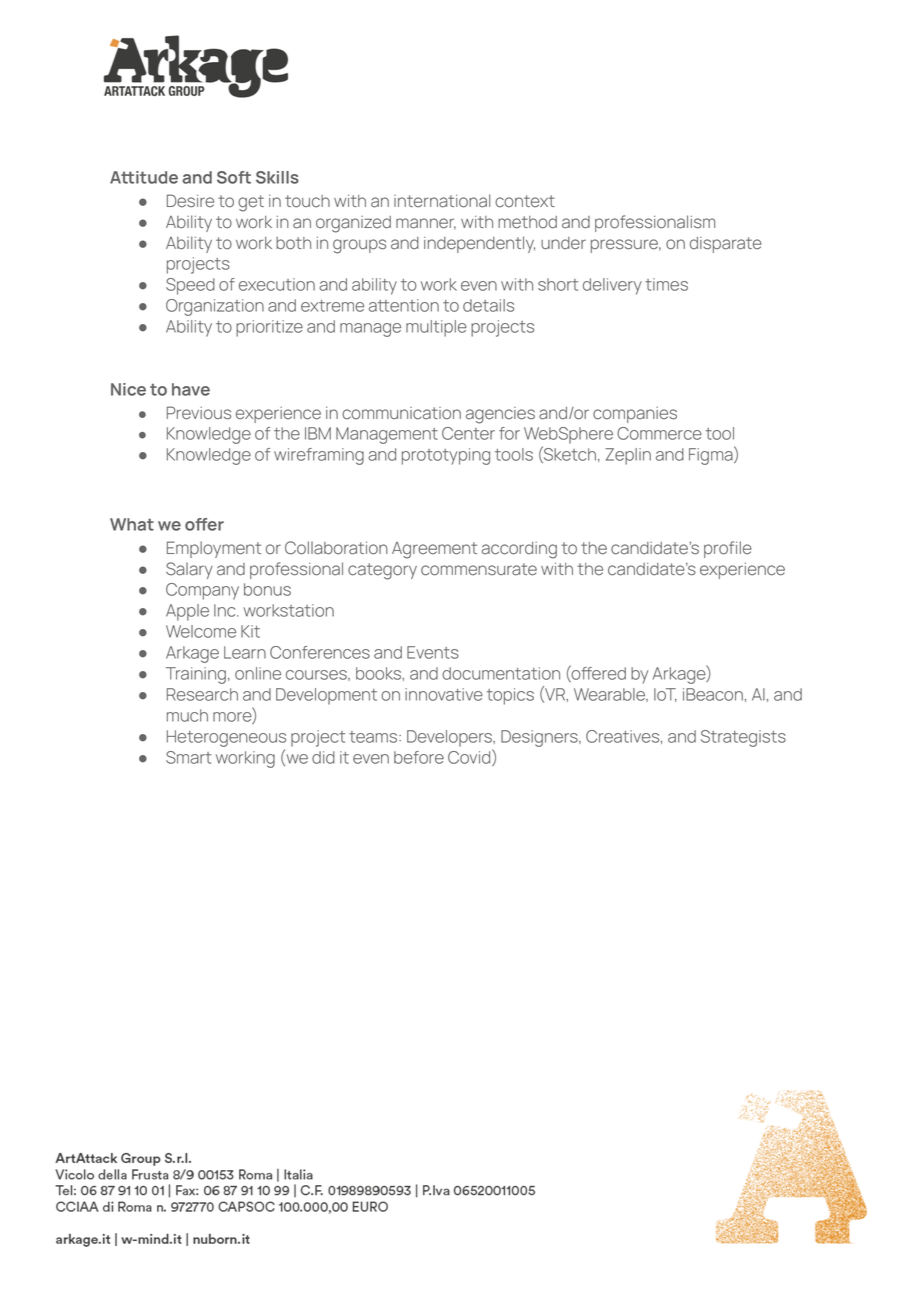  I want to click on Strategists, so click(743, 738).
